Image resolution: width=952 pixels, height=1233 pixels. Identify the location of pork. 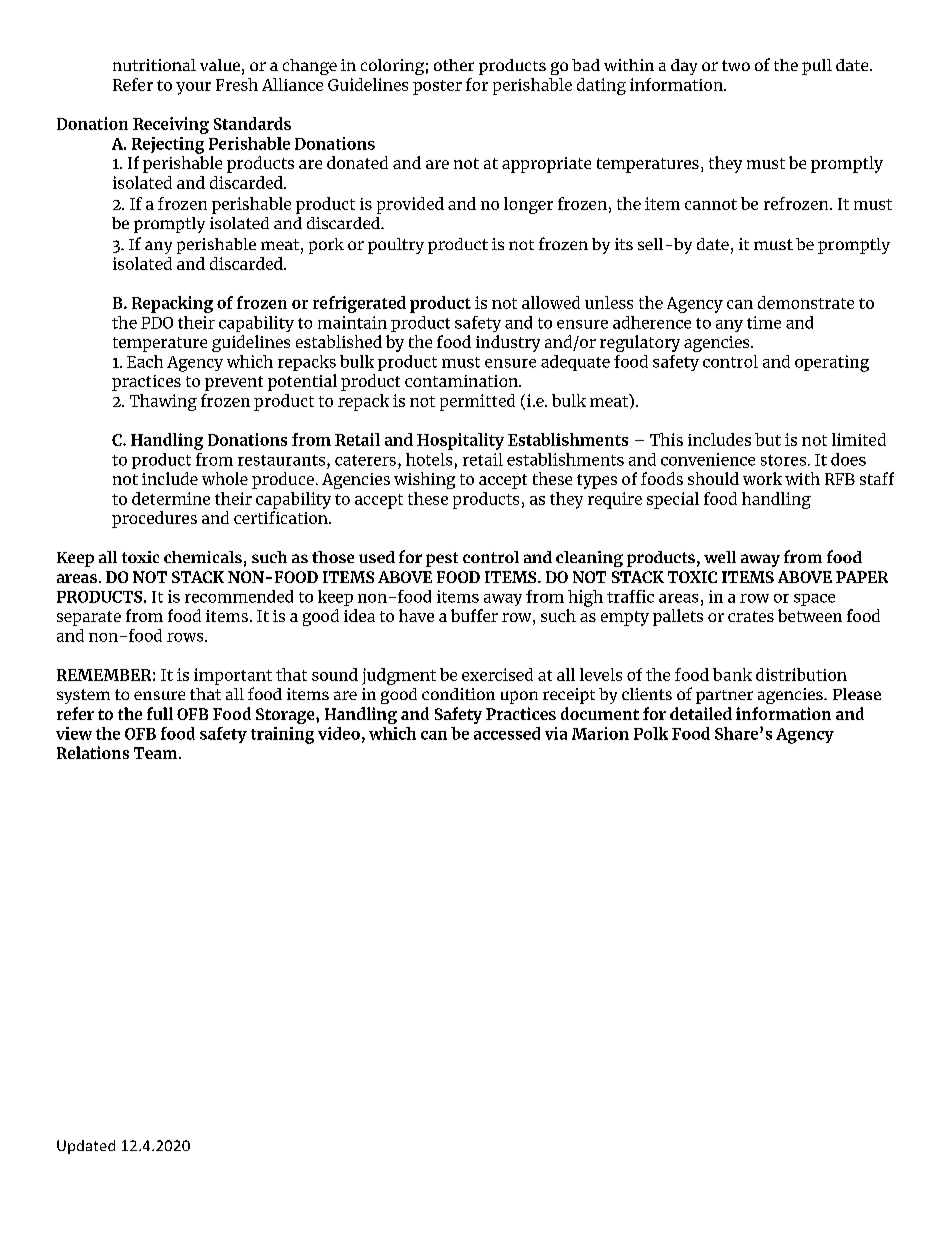
(326, 246).
